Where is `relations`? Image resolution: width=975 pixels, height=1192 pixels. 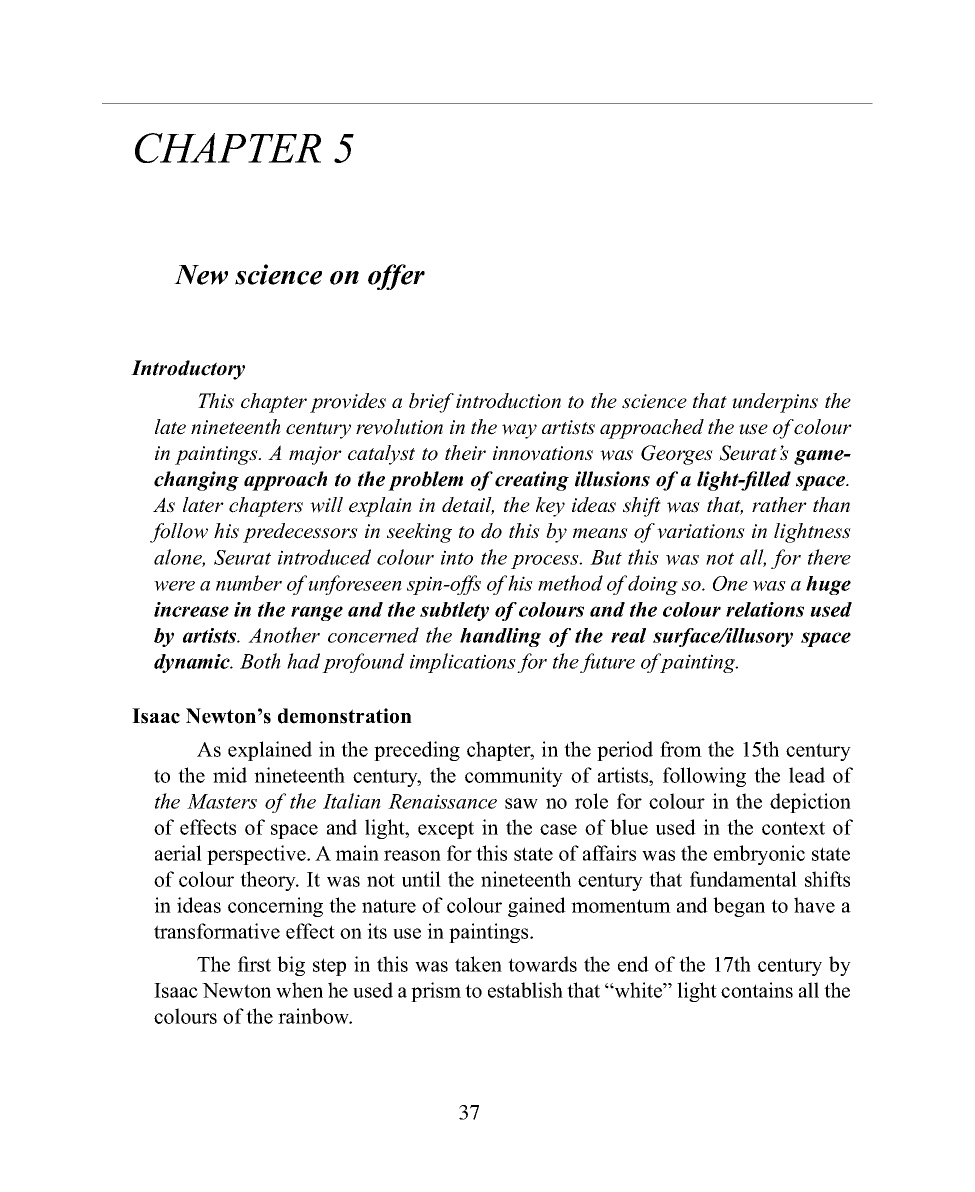
relations is located at coordinates (765, 609).
